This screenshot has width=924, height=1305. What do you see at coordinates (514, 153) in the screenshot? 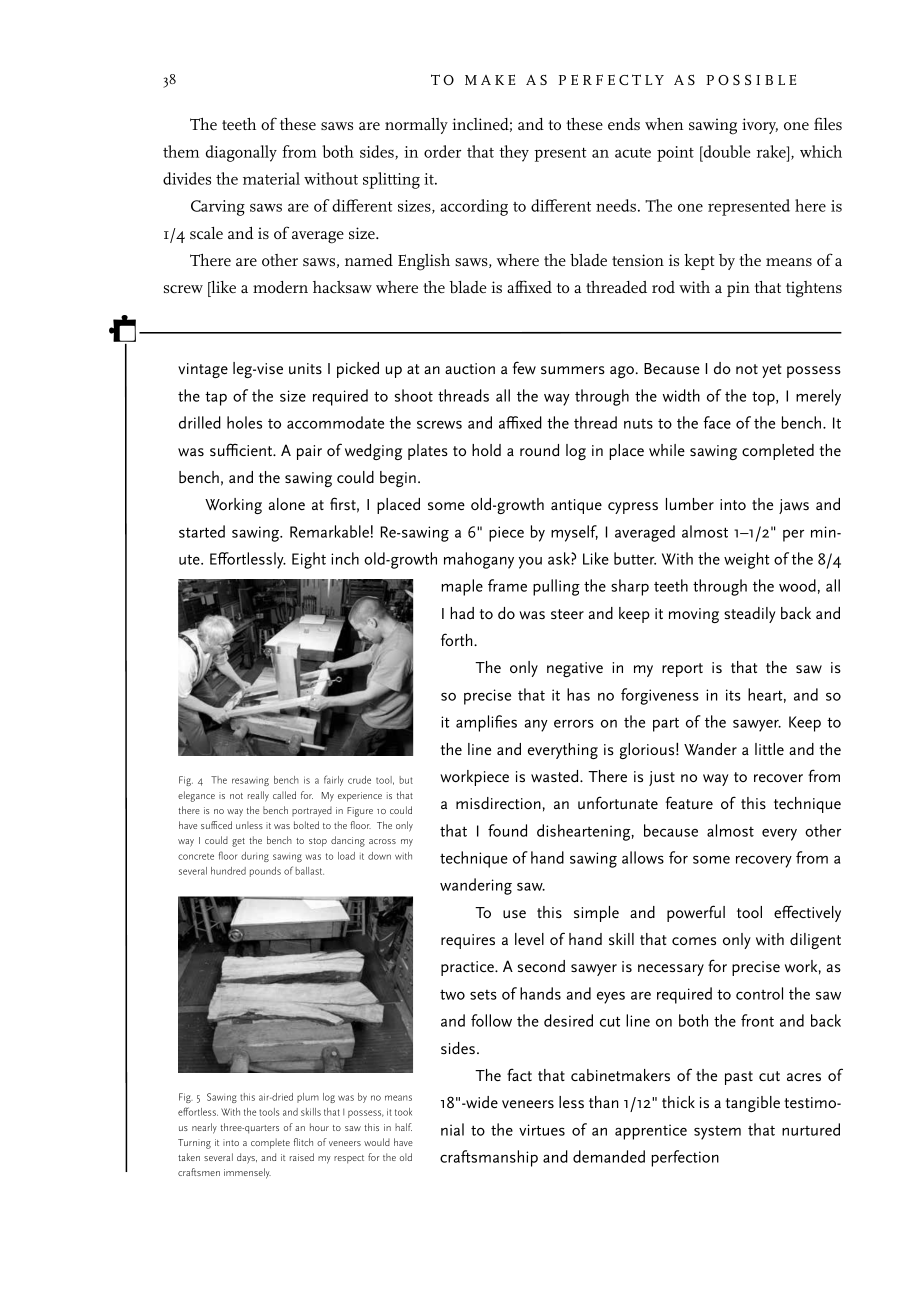
I see `they` at bounding box center [514, 153].
